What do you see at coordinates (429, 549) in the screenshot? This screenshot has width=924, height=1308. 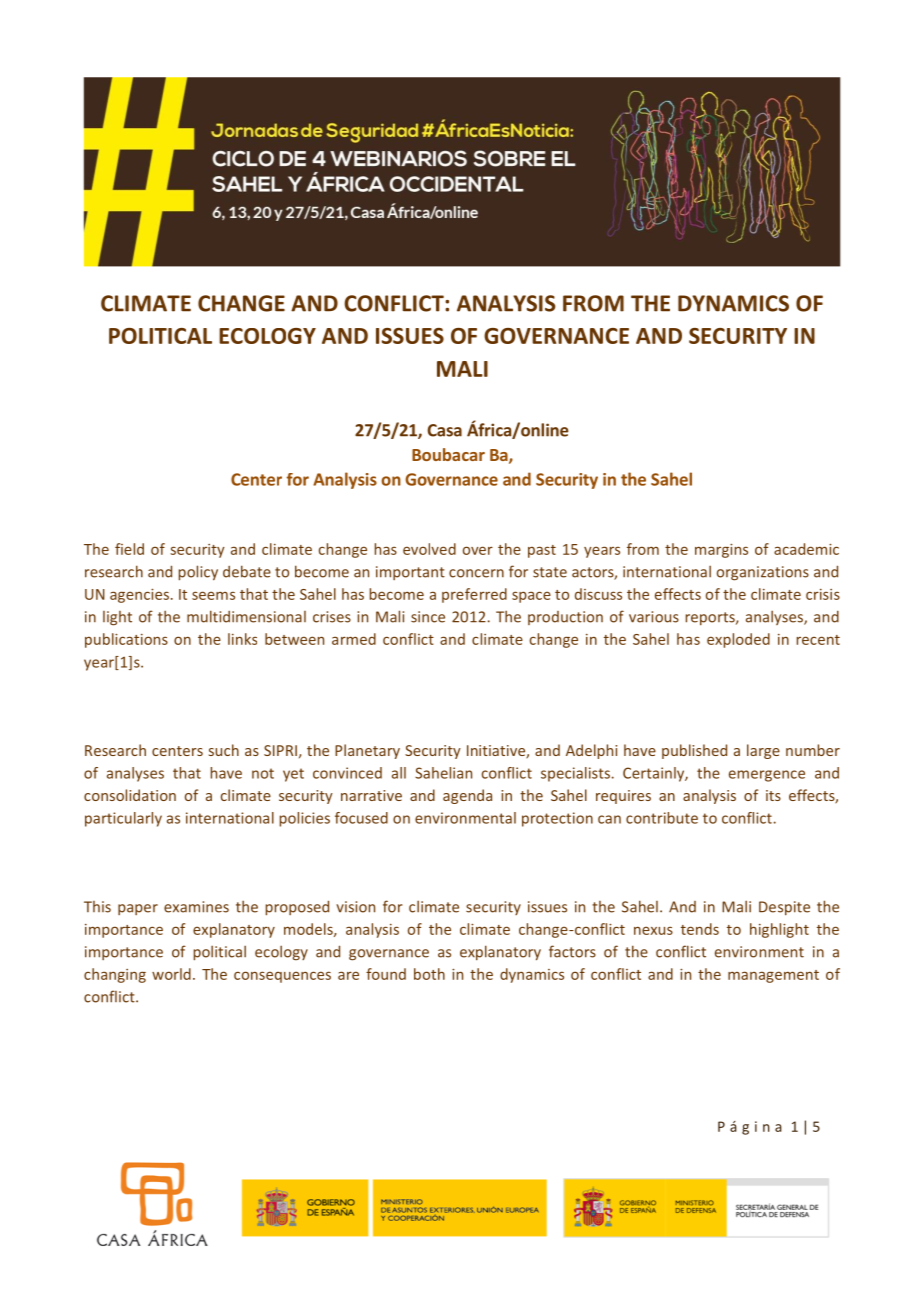 I see `evolved` at bounding box center [429, 549].
